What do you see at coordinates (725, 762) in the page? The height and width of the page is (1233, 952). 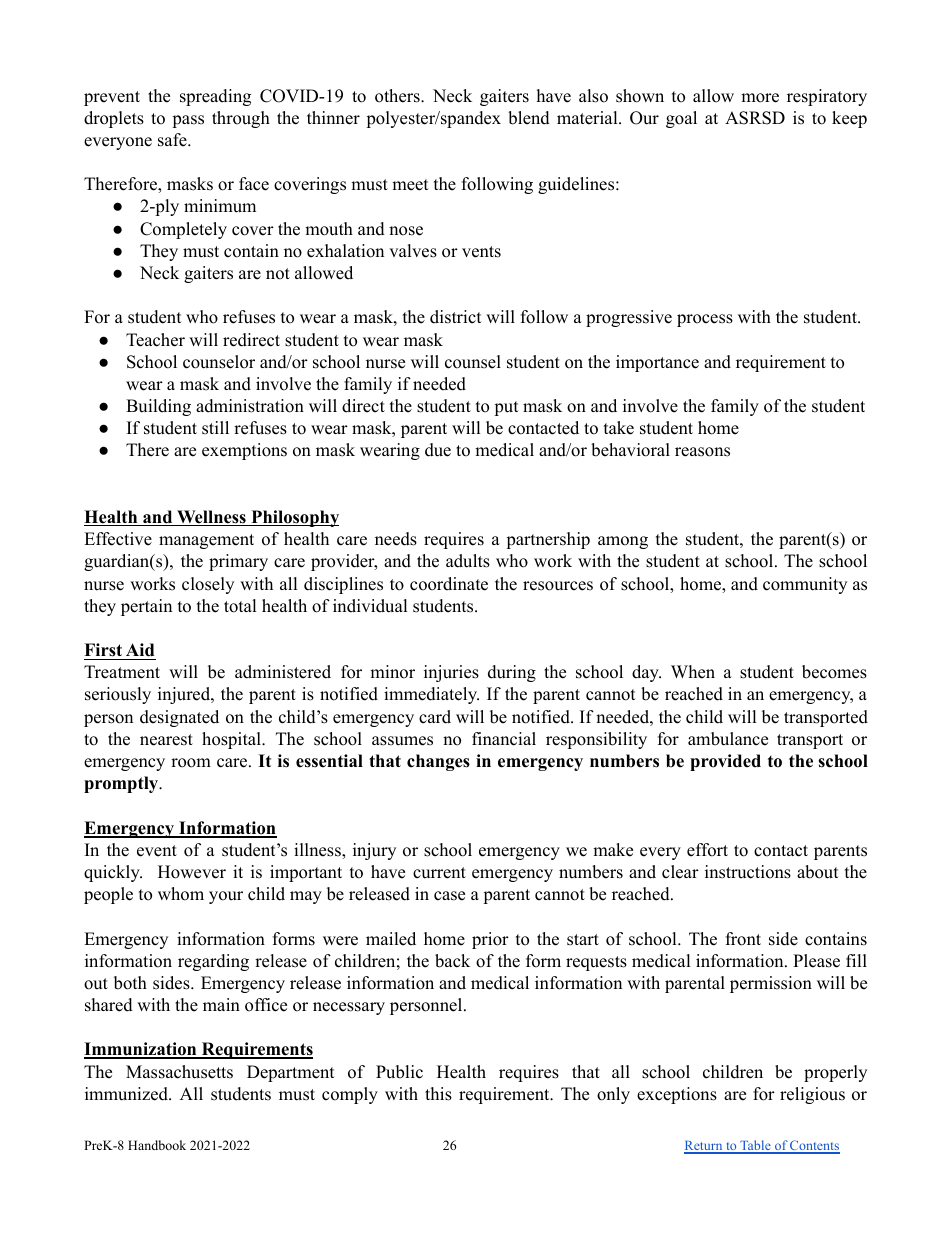 I see `provided` at bounding box center [725, 762].
